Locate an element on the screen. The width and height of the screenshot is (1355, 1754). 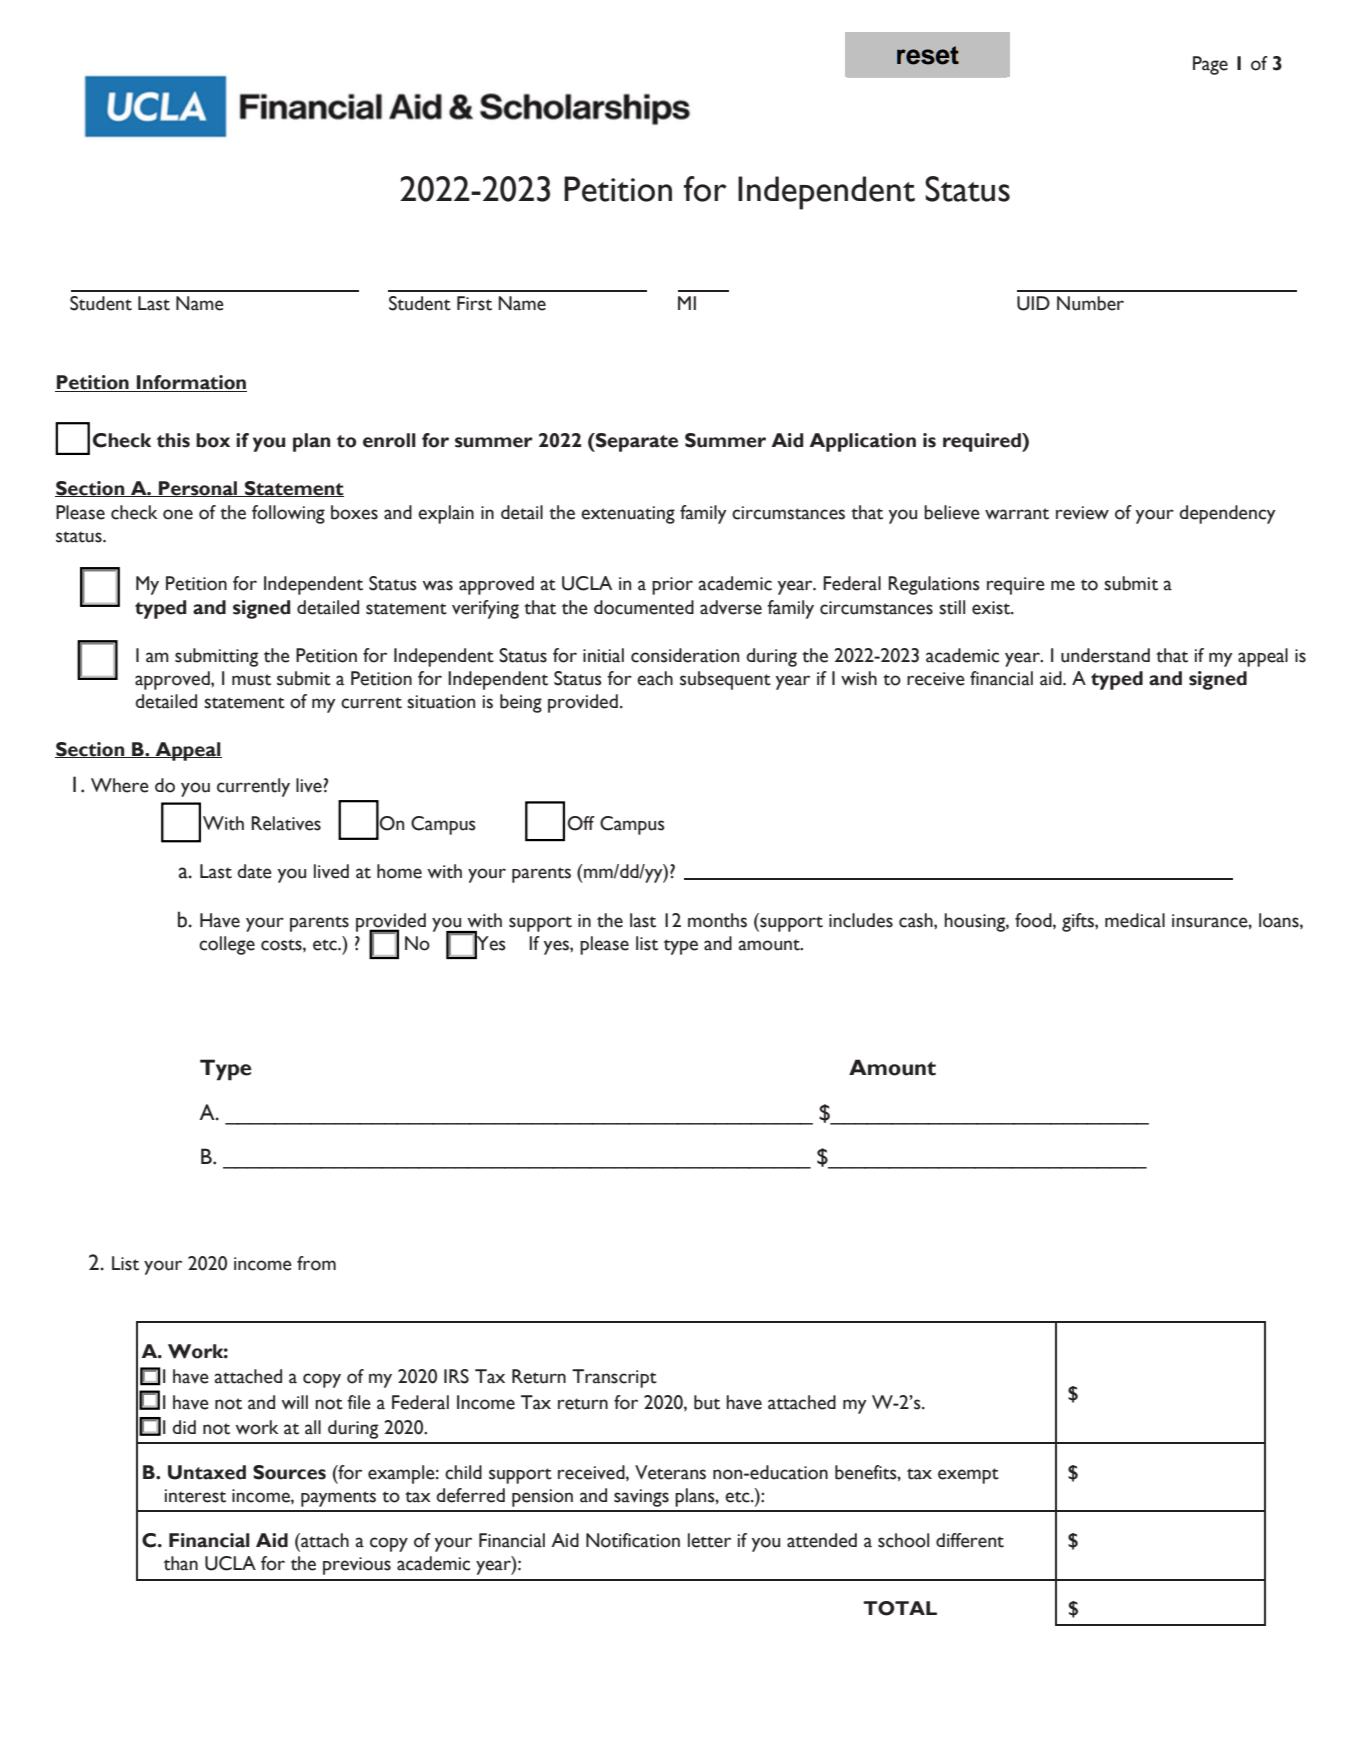
Off is located at coordinates (581, 823).
